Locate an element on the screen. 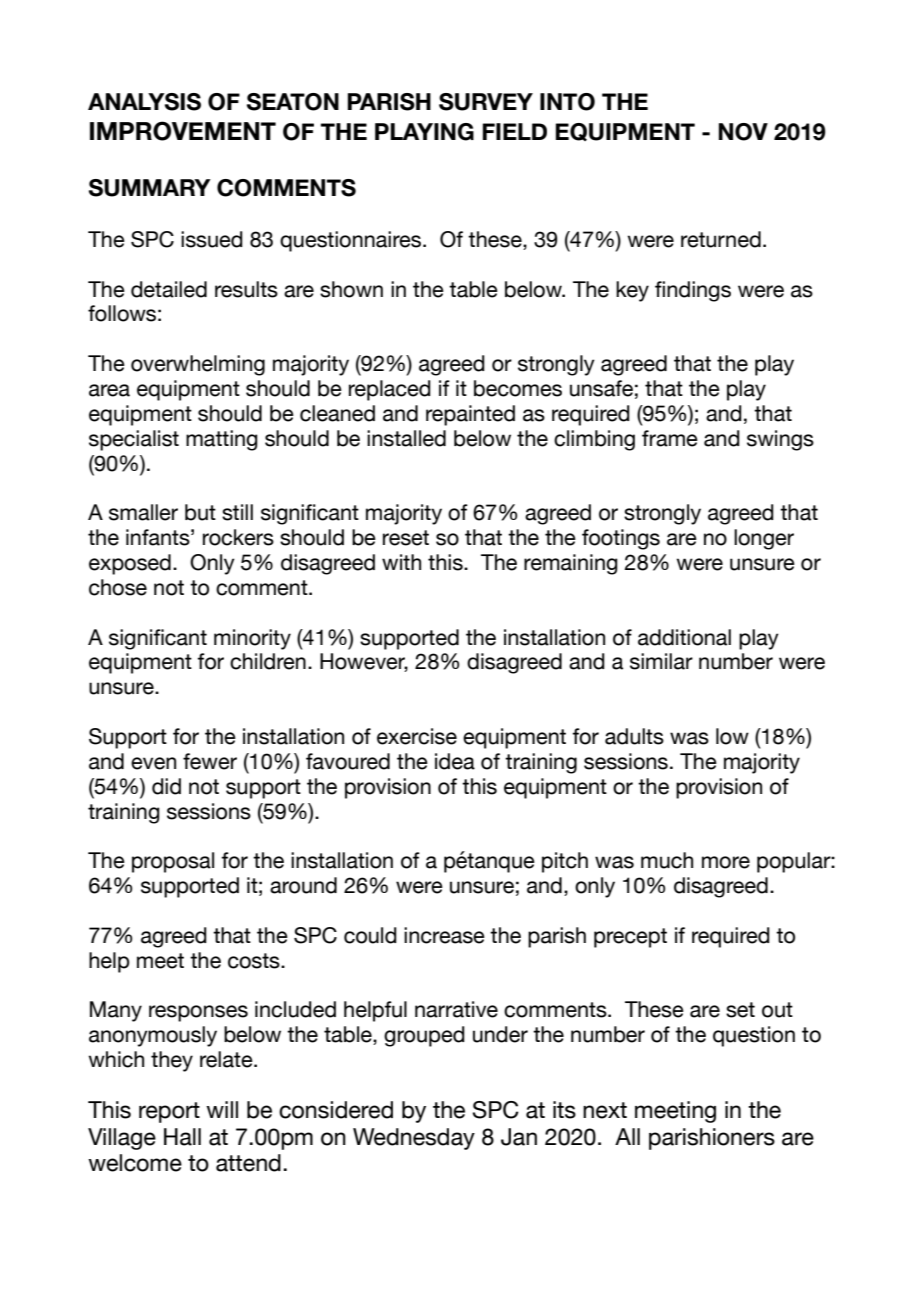  installed is located at coordinates (406, 438).
